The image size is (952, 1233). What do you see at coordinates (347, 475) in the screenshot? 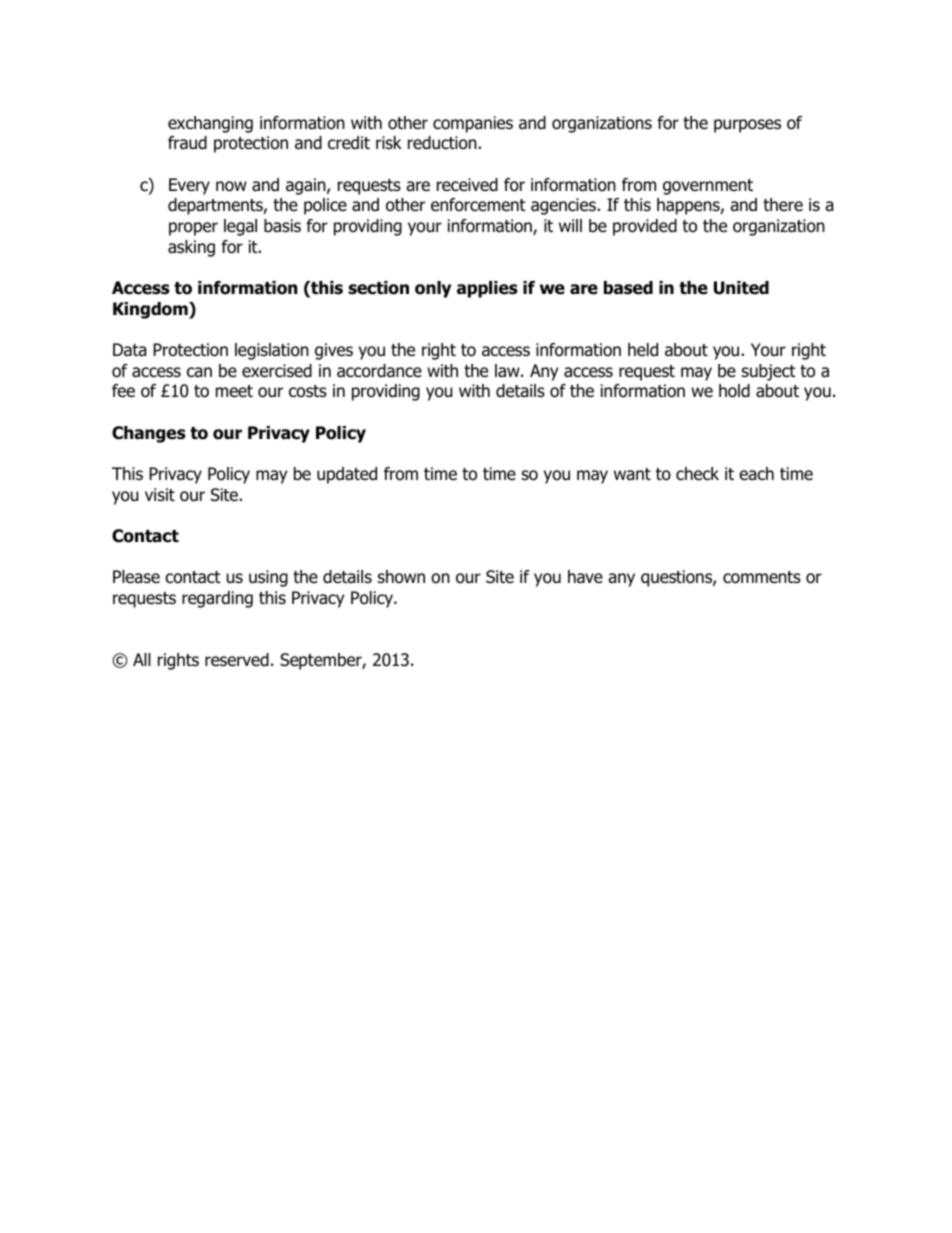
I see `updated` at bounding box center [347, 475].
